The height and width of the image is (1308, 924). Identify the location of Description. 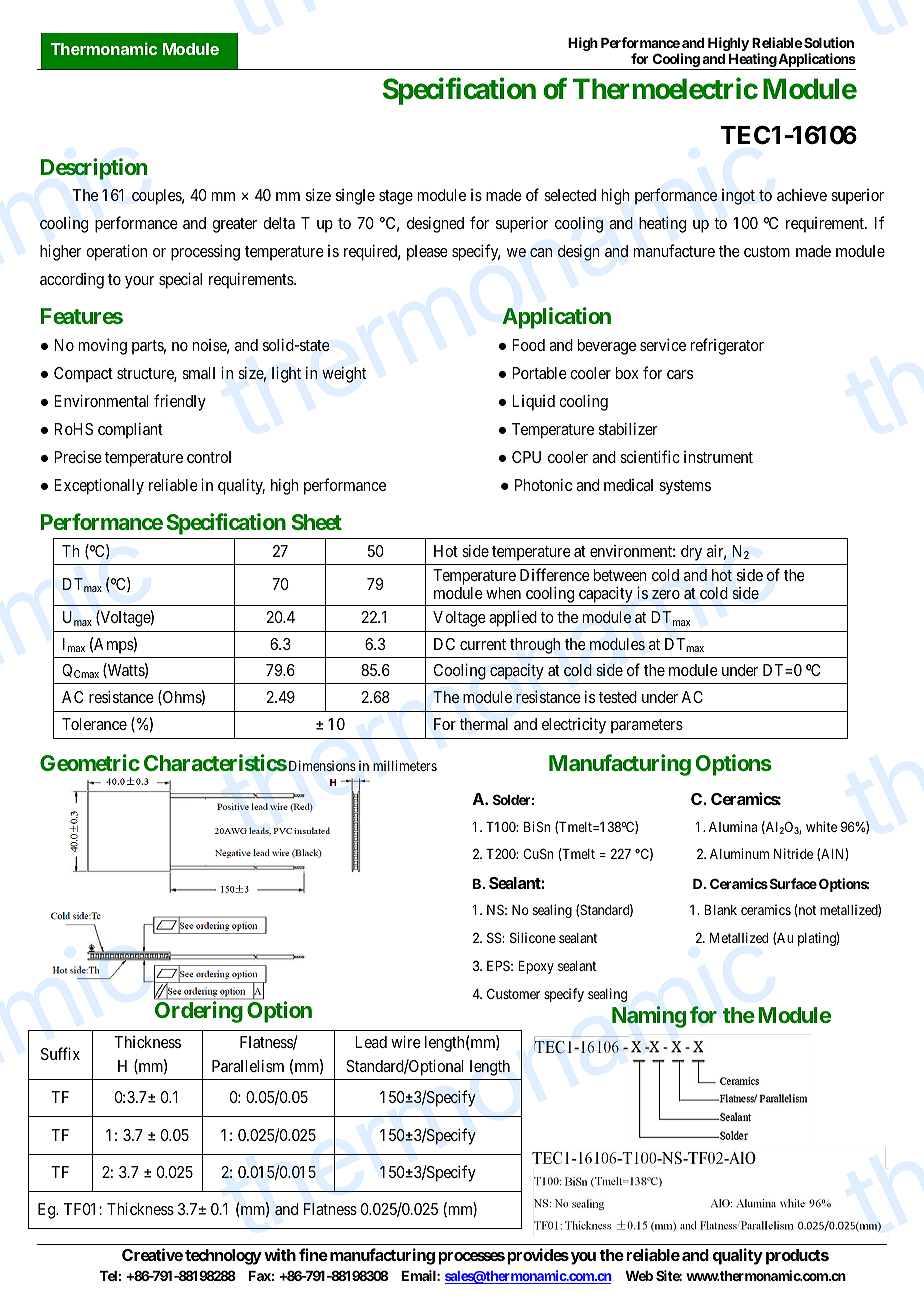
(94, 169).
